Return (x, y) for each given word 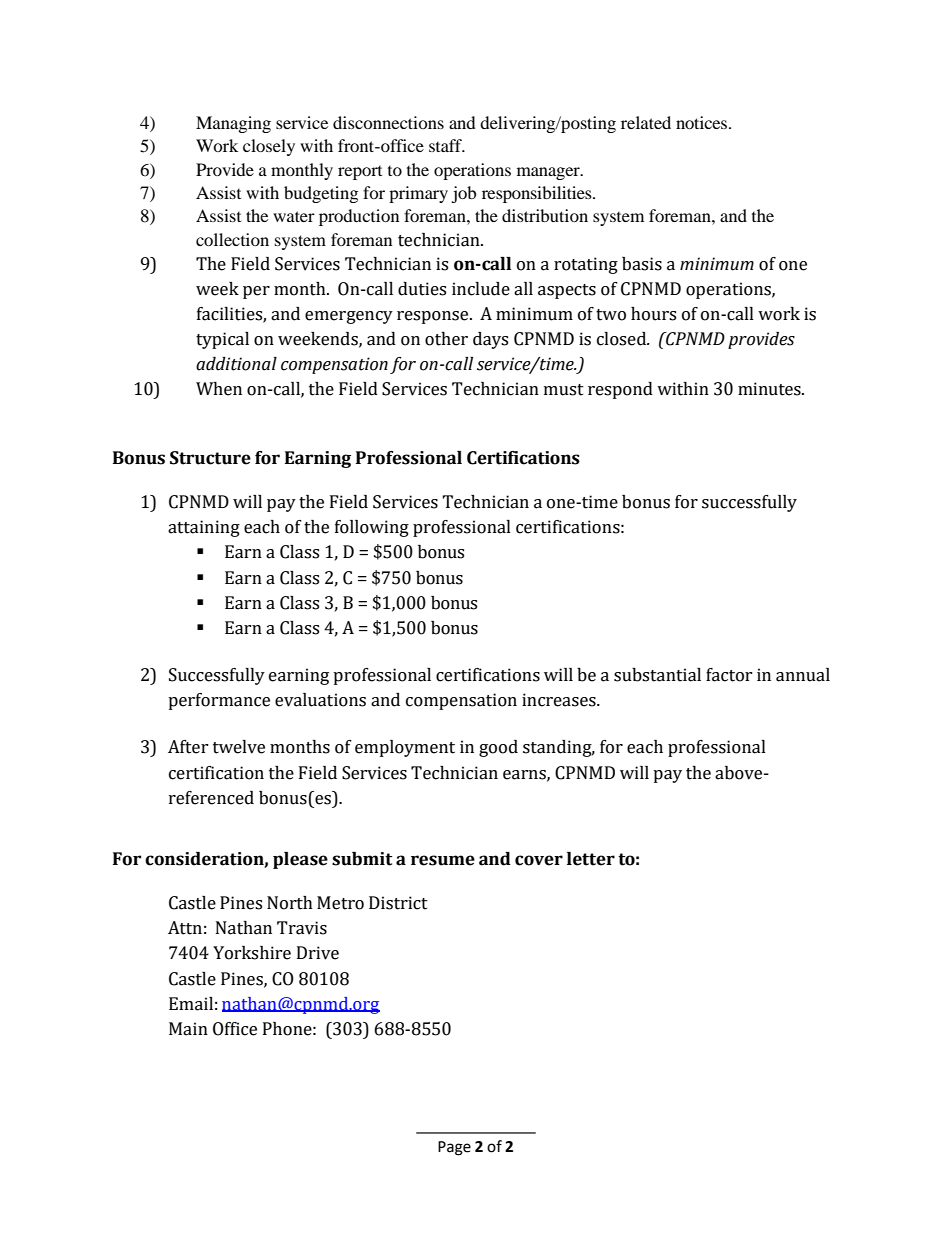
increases (560, 700)
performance (219, 701)
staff (446, 145)
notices (703, 122)
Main (188, 1029)
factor (729, 675)
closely (269, 147)
